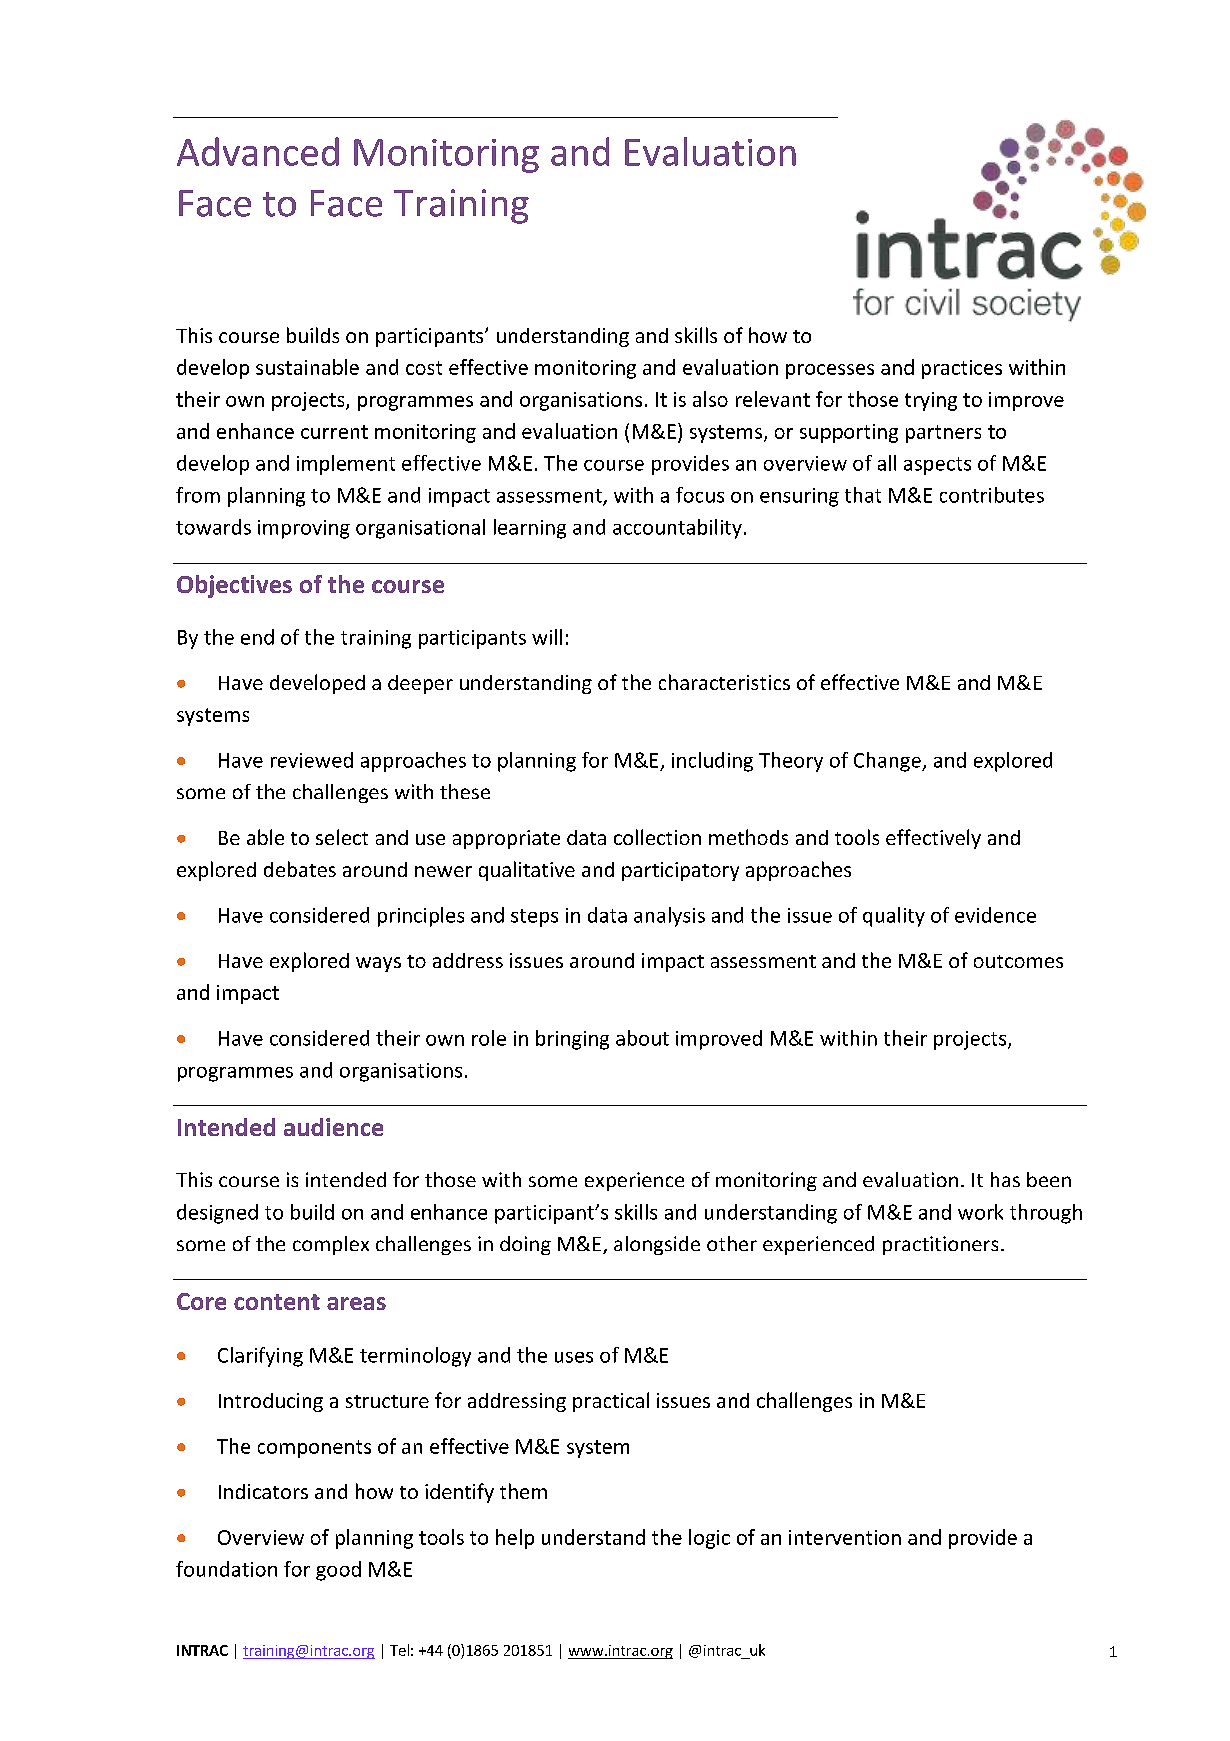 The height and width of the page is (1741, 1230). I want to click on alongside, so click(657, 1245).
